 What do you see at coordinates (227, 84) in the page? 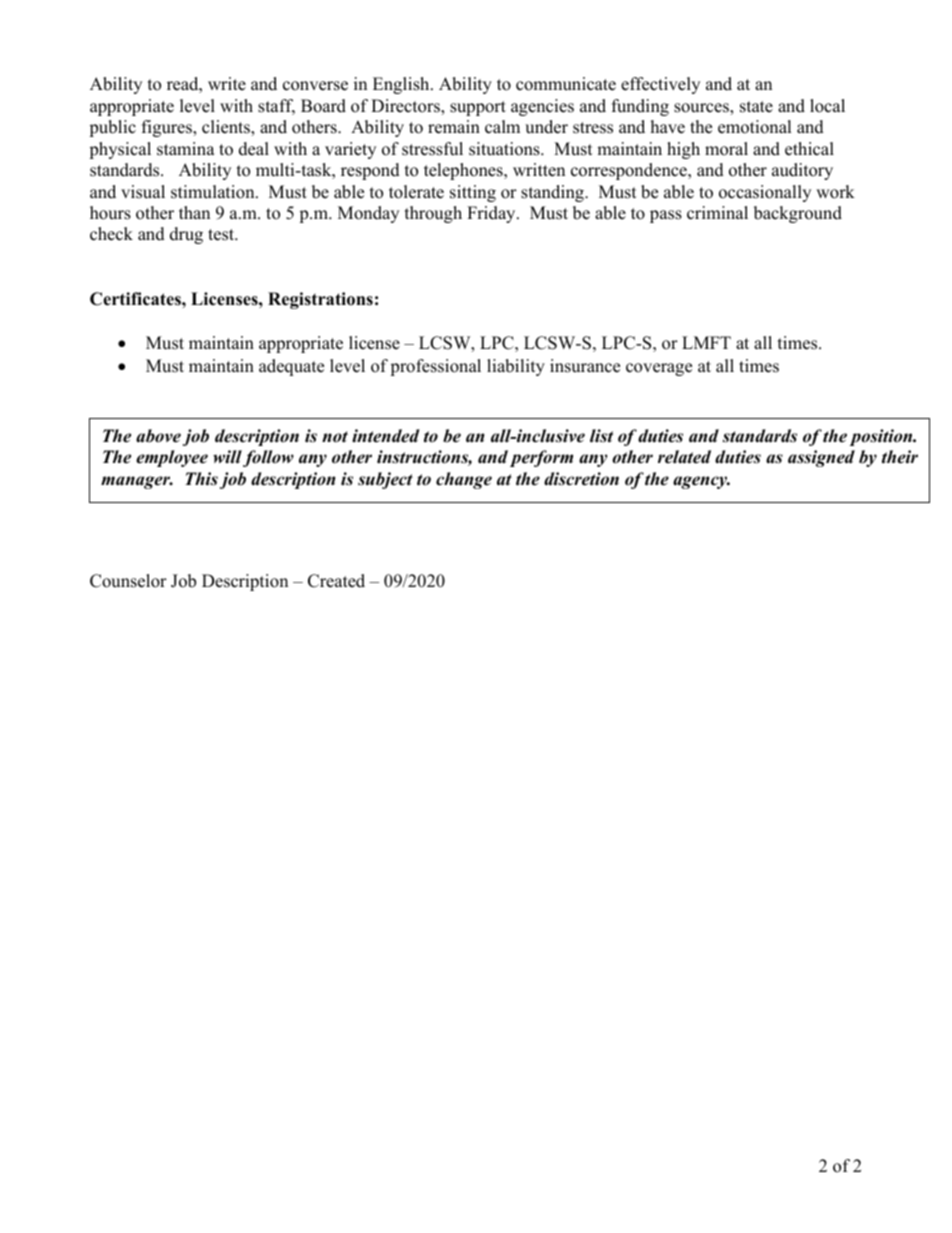
I see `write` at bounding box center [227, 84].
